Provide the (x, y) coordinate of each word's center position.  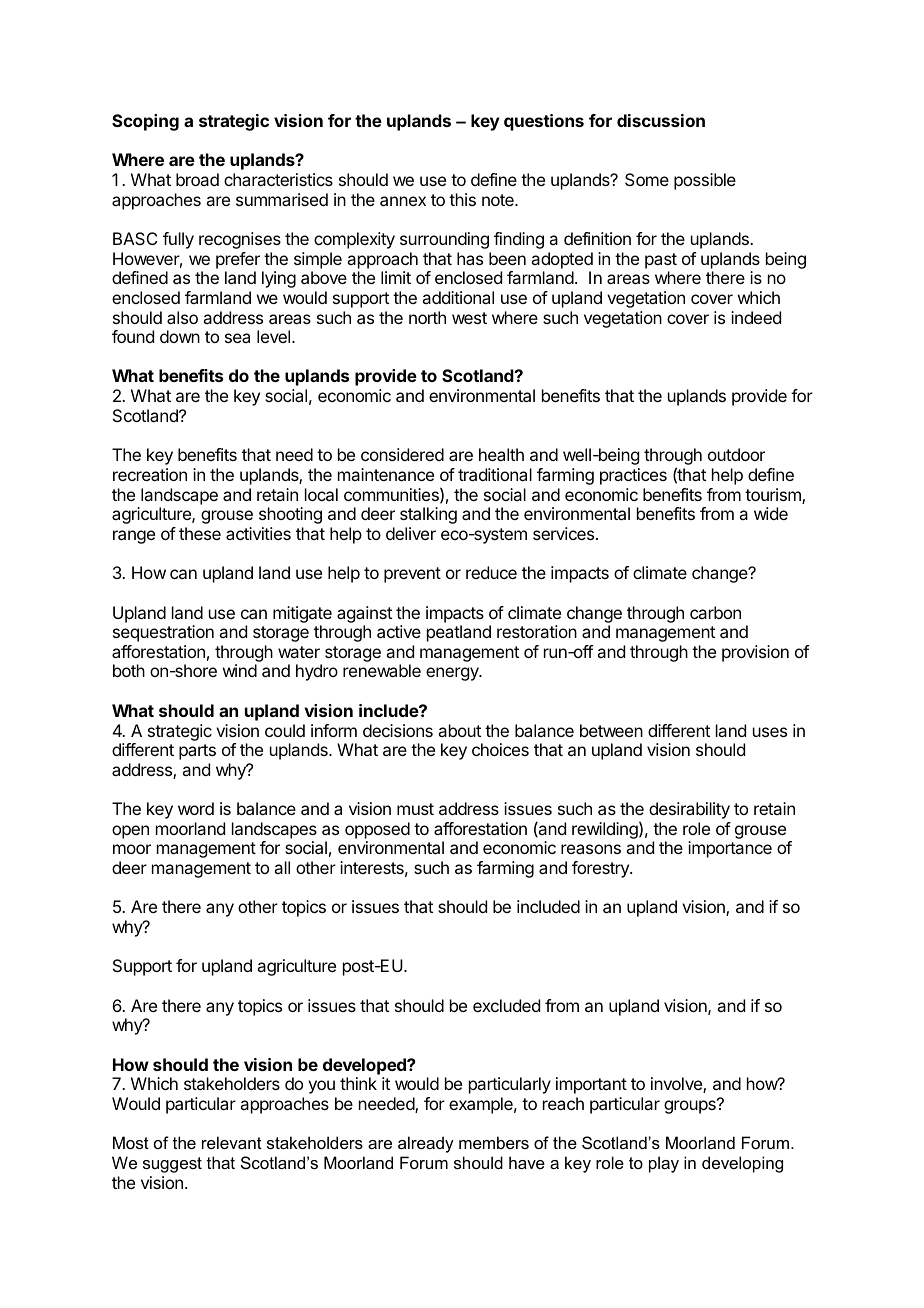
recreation (150, 474)
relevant (232, 1142)
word (196, 808)
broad (197, 179)
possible (705, 181)
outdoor (736, 454)
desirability (689, 810)
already (426, 1144)
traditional (495, 474)
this (462, 199)
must (415, 809)
